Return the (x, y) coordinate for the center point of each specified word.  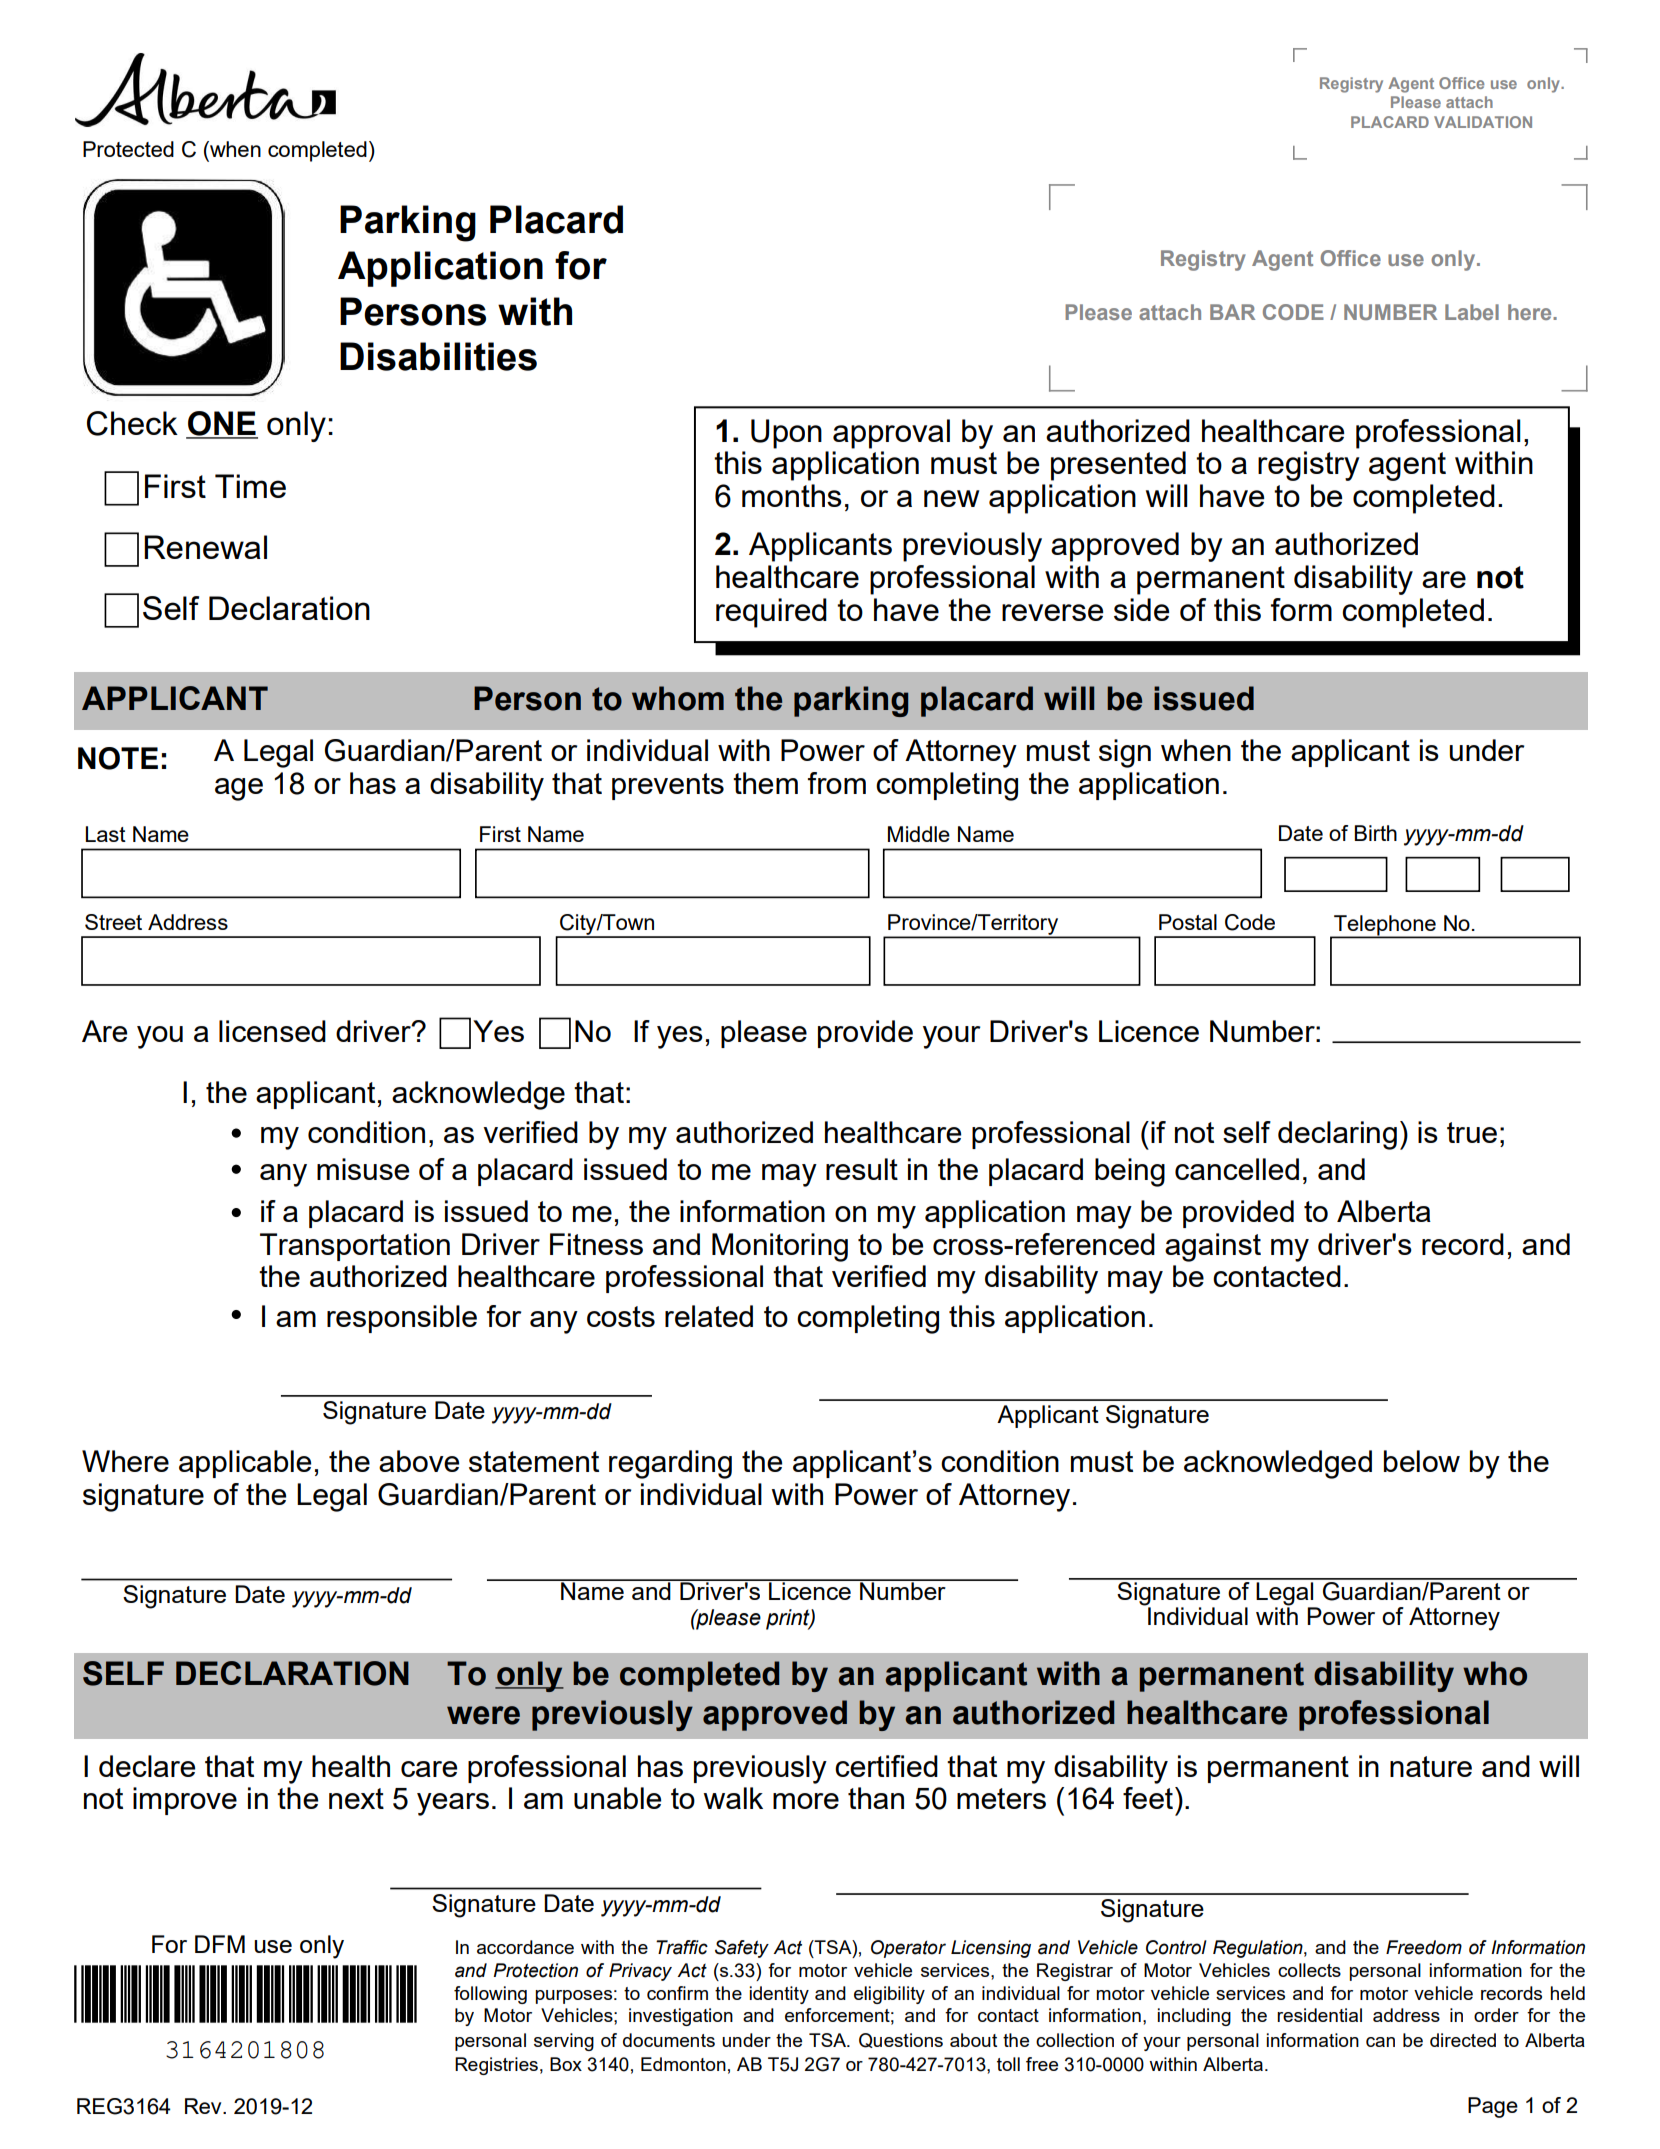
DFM (220, 1944)
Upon (786, 434)
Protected (128, 149)
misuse (363, 1169)
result (862, 1169)
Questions (901, 2040)
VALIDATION (1483, 122)
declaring (1337, 1135)
